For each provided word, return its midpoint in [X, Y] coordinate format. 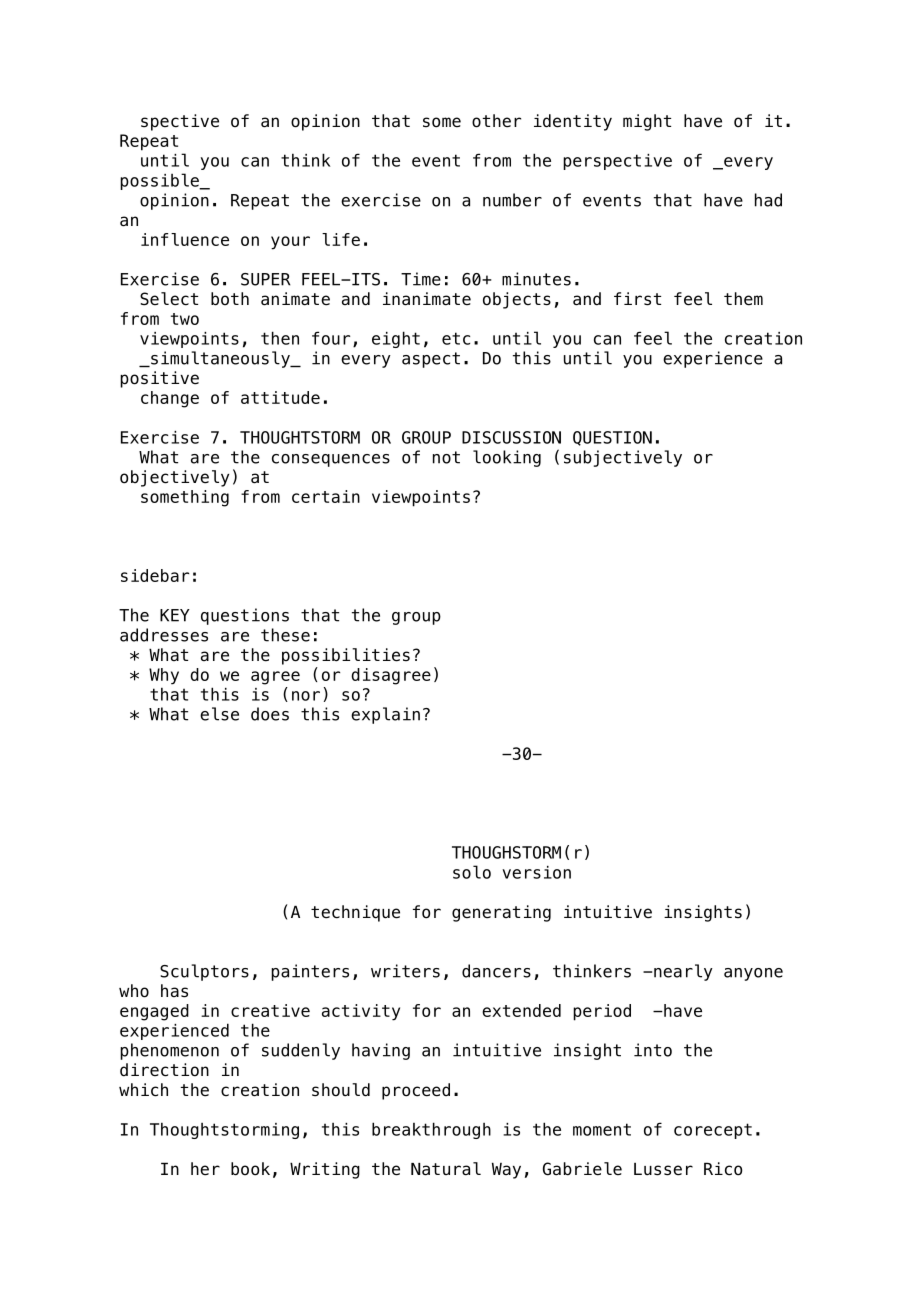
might [647, 122]
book [250, 1169]
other [496, 121]
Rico [723, 1169]
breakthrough [431, 1130]
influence [185, 239]
